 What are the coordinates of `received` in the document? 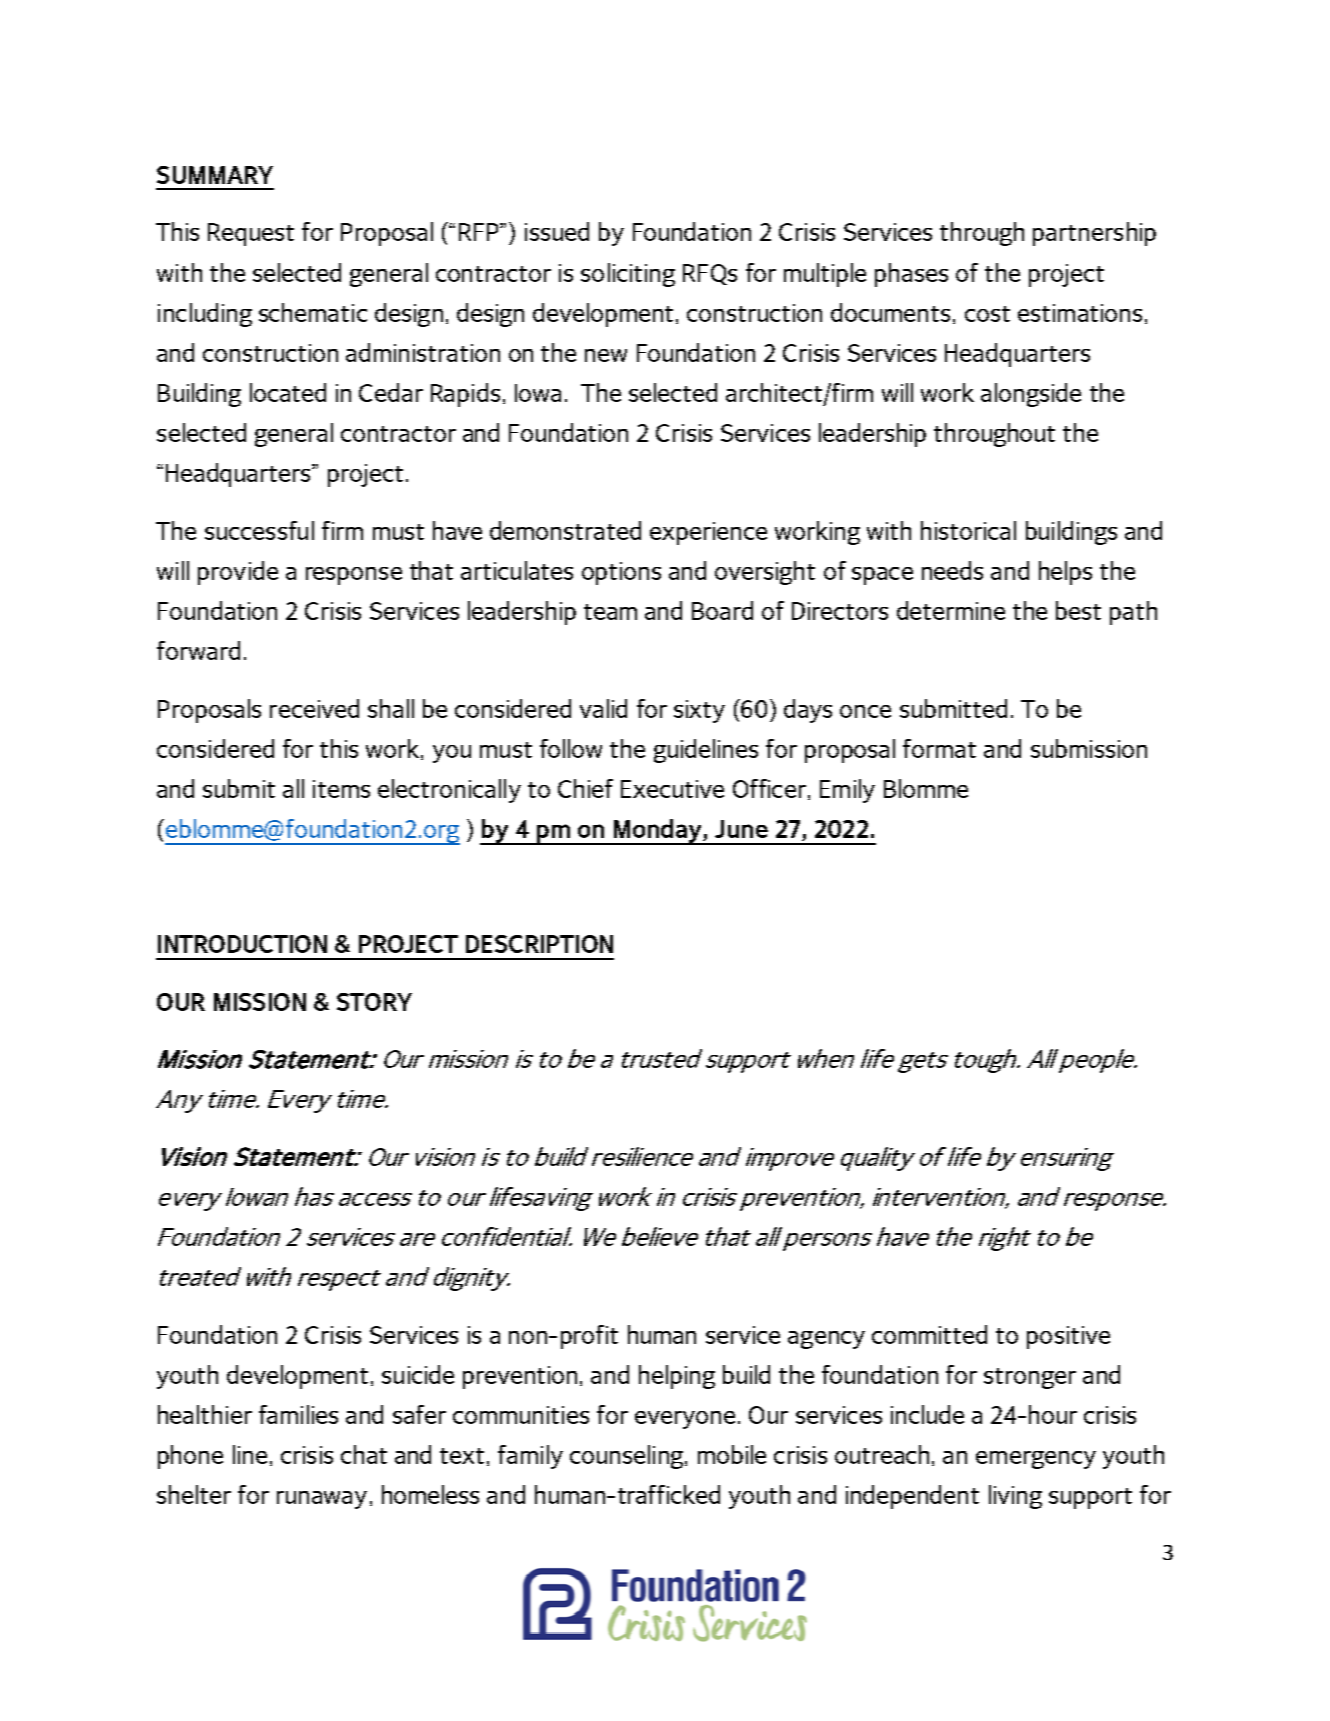 It's located at (314, 708).
